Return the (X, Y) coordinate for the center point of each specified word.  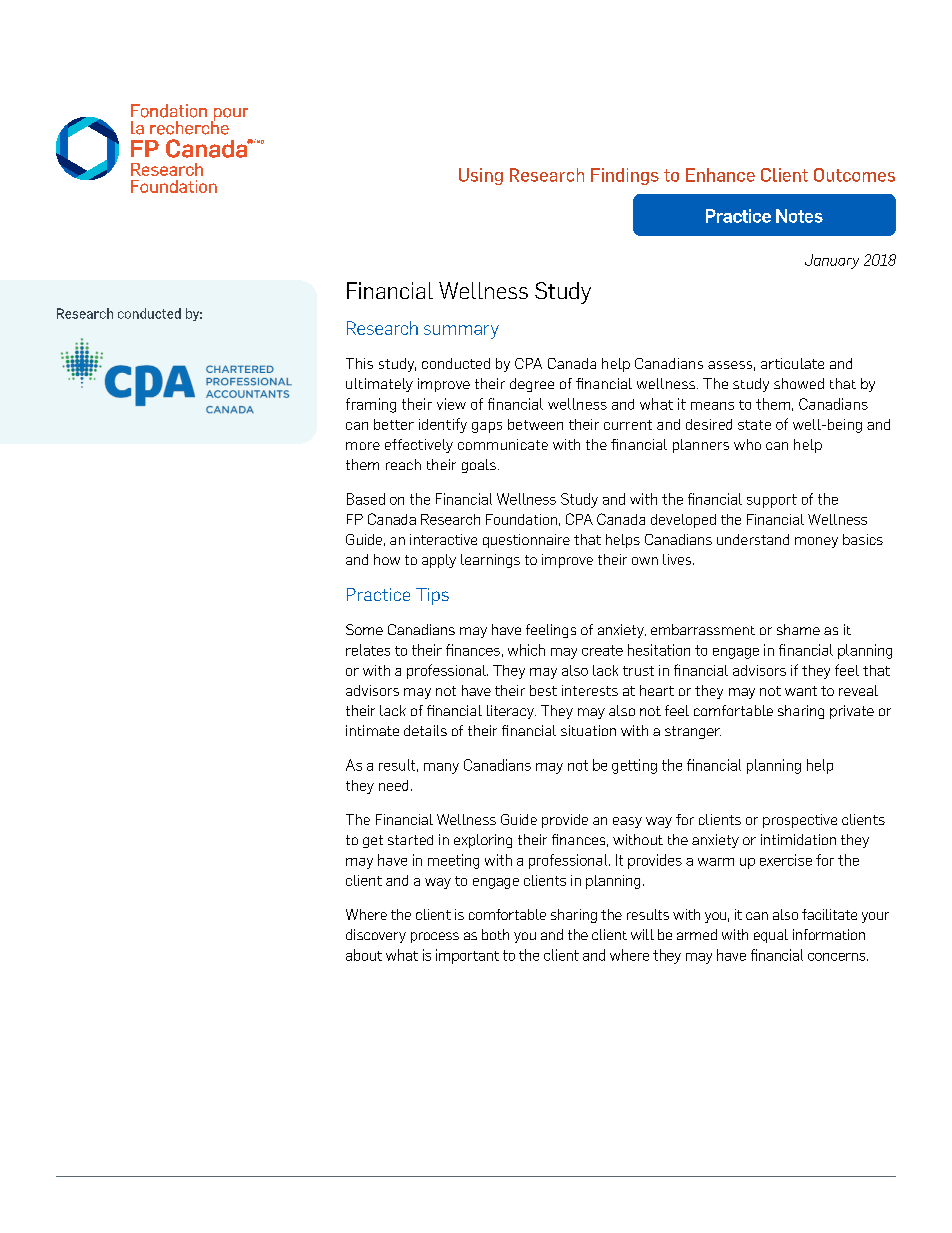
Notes (799, 216)
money (816, 542)
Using (481, 176)
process (435, 937)
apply (439, 561)
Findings (625, 176)
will (642, 934)
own (645, 561)
